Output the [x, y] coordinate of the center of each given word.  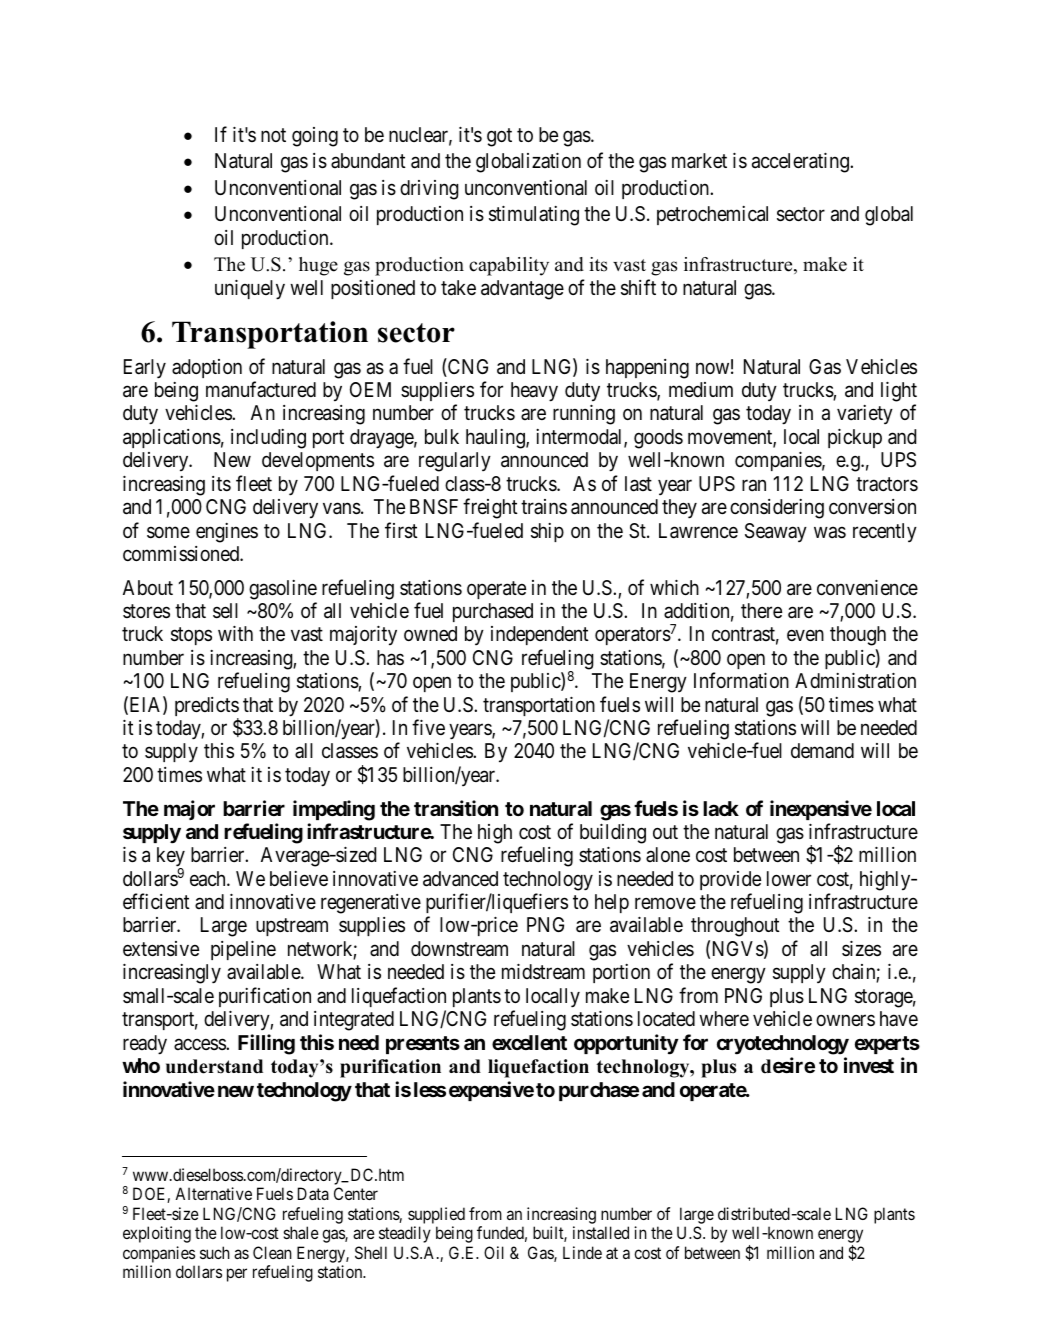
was [830, 532]
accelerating [801, 163]
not [273, 135]
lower [789, 878]
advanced [460, 879]
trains [544, 506]
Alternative [213, 1193]
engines [227, 533]
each [209, 879]
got [499, 137]
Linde [582, 1252]
